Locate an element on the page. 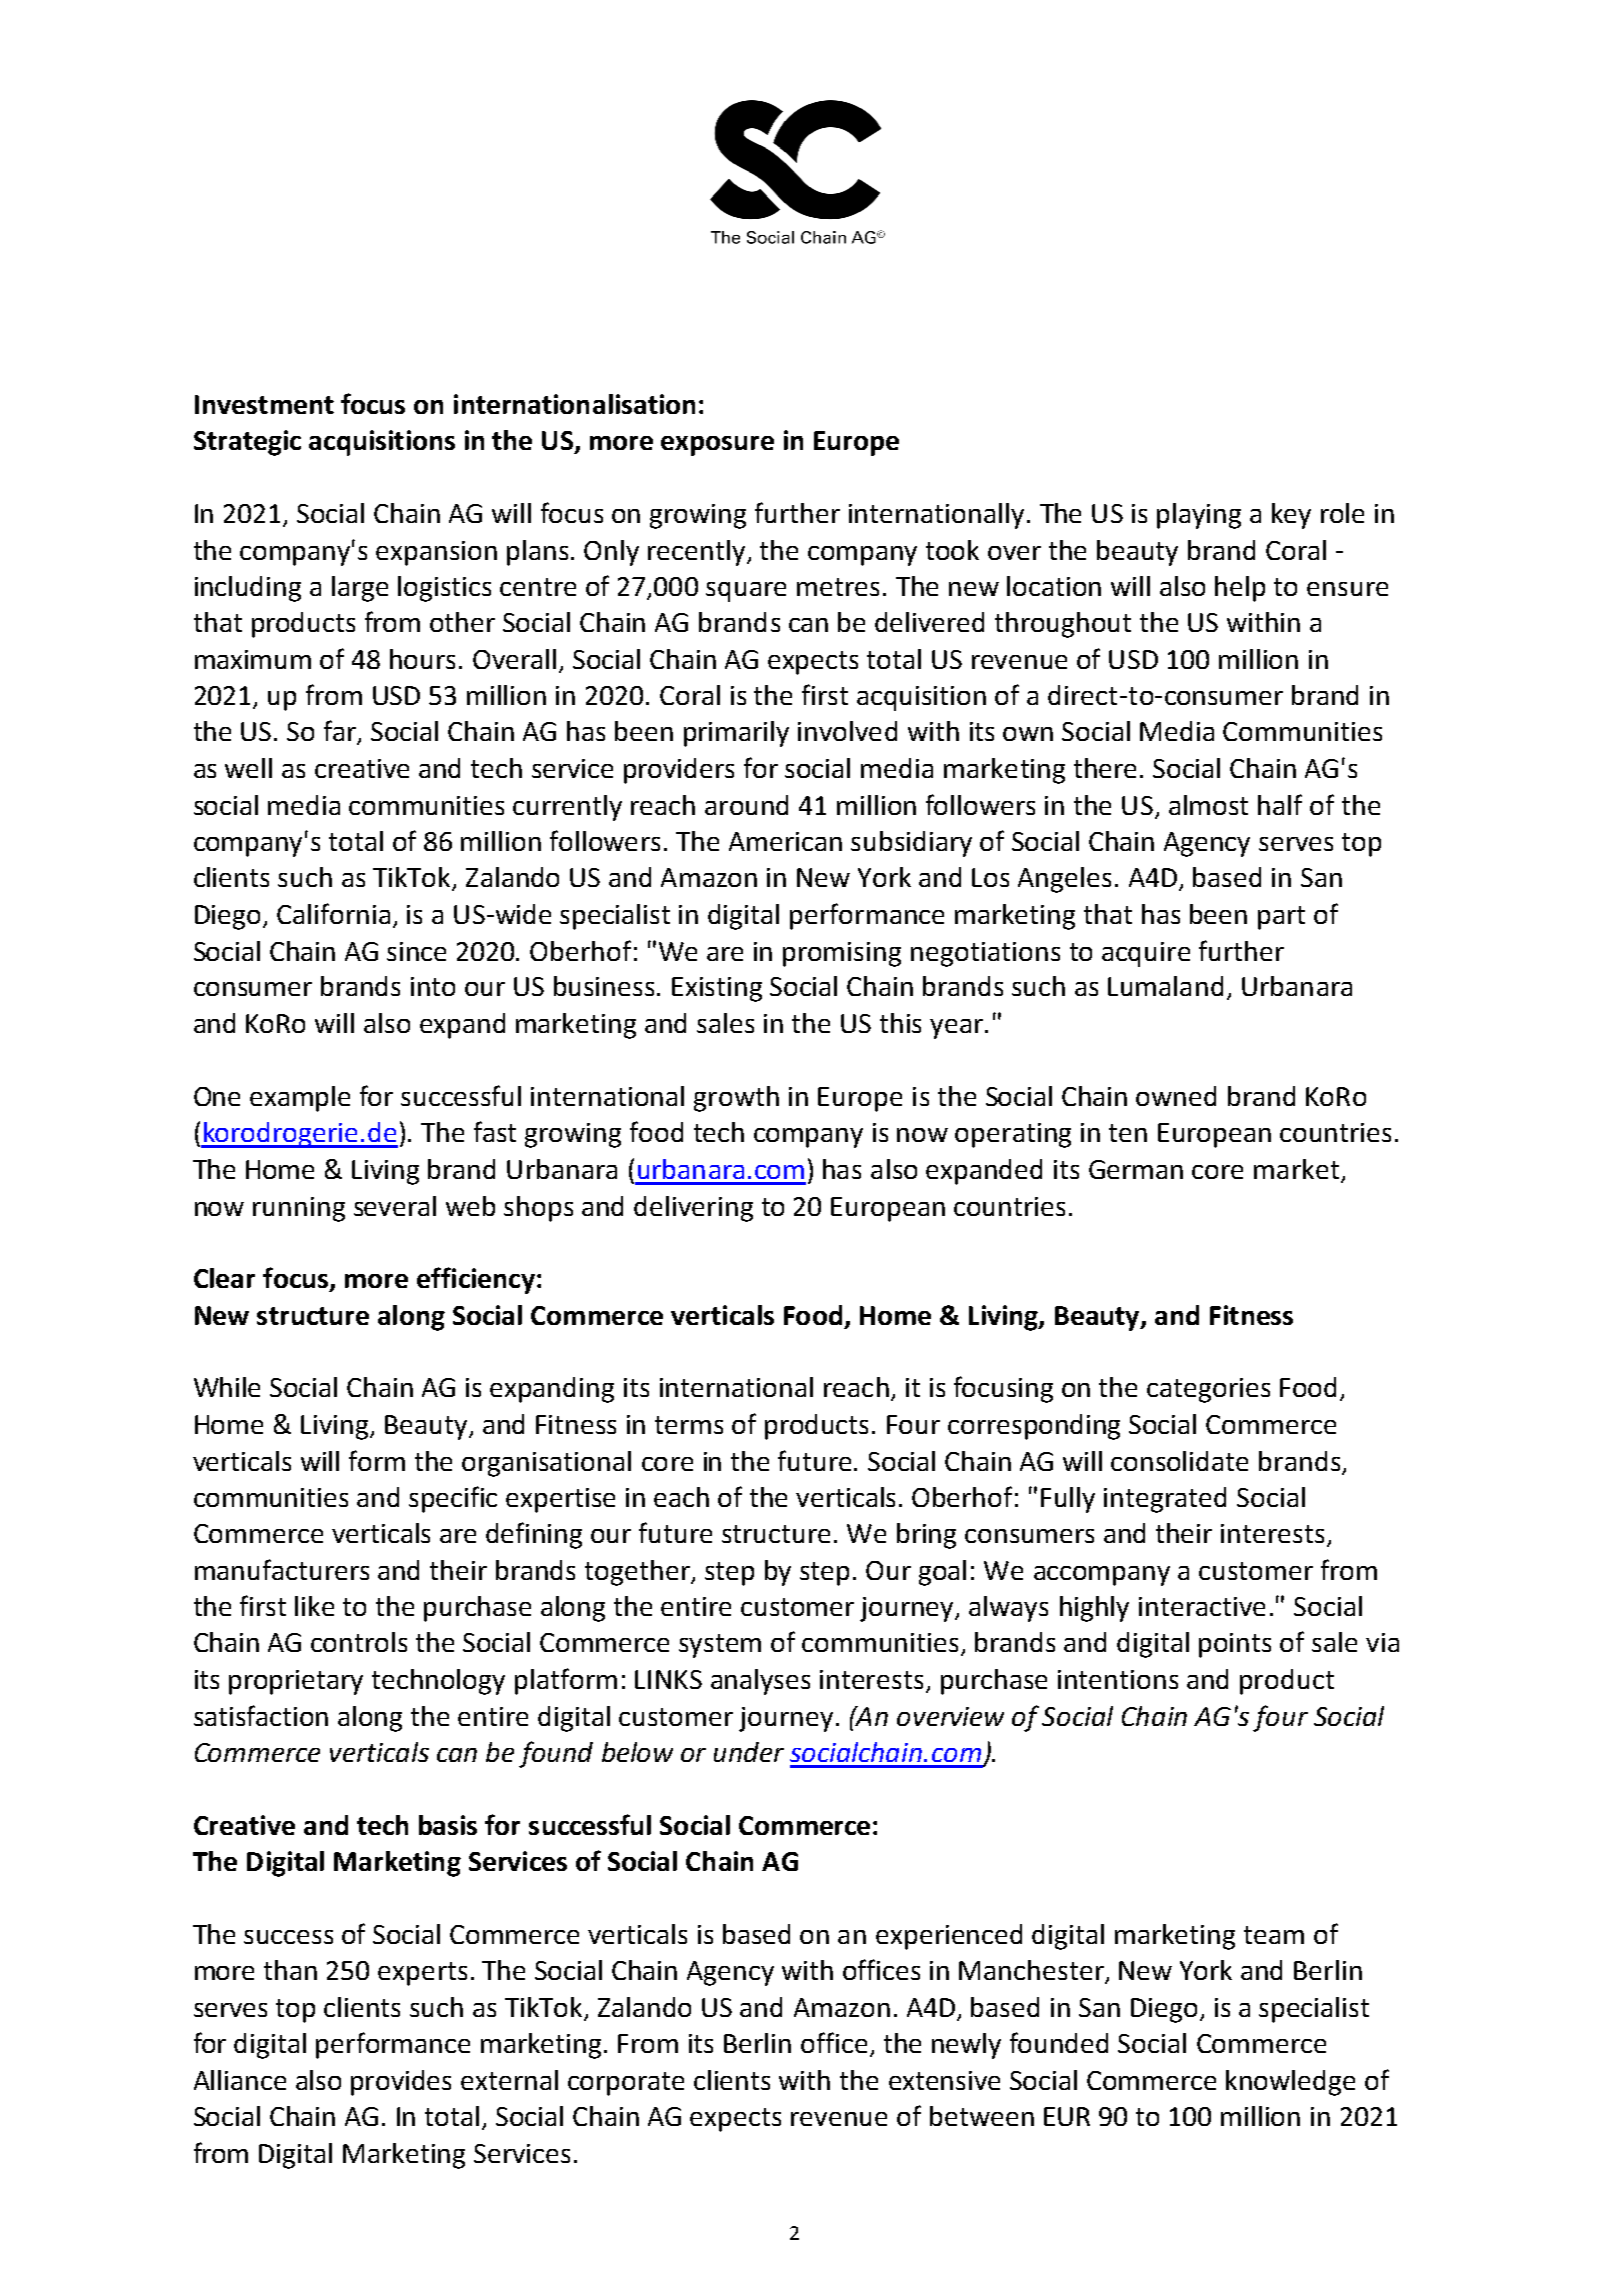  playing is located at coordinates (1199, 516).
